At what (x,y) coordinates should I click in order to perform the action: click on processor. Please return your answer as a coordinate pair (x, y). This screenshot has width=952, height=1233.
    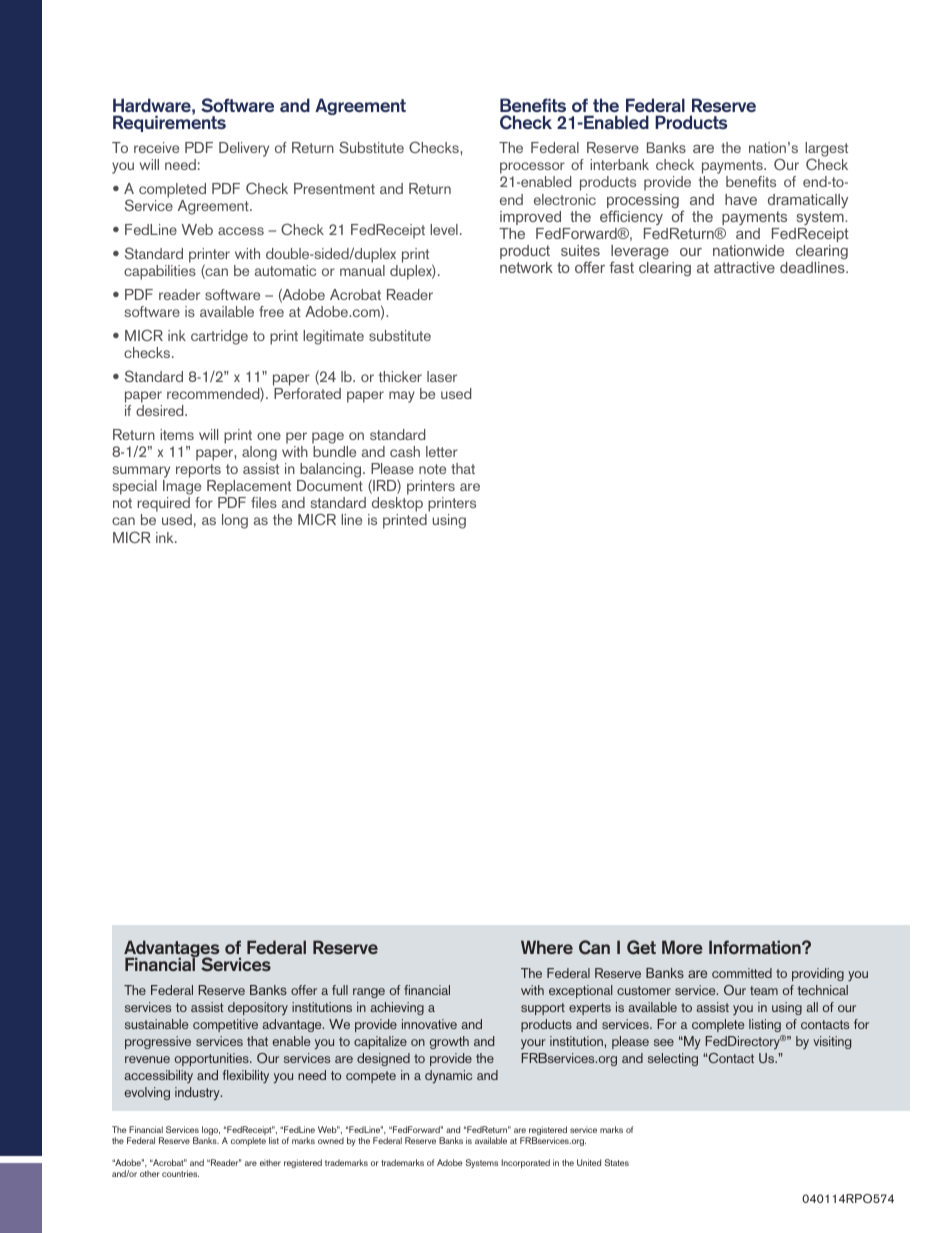
    Looking at the image, I should click on (532, 169).
